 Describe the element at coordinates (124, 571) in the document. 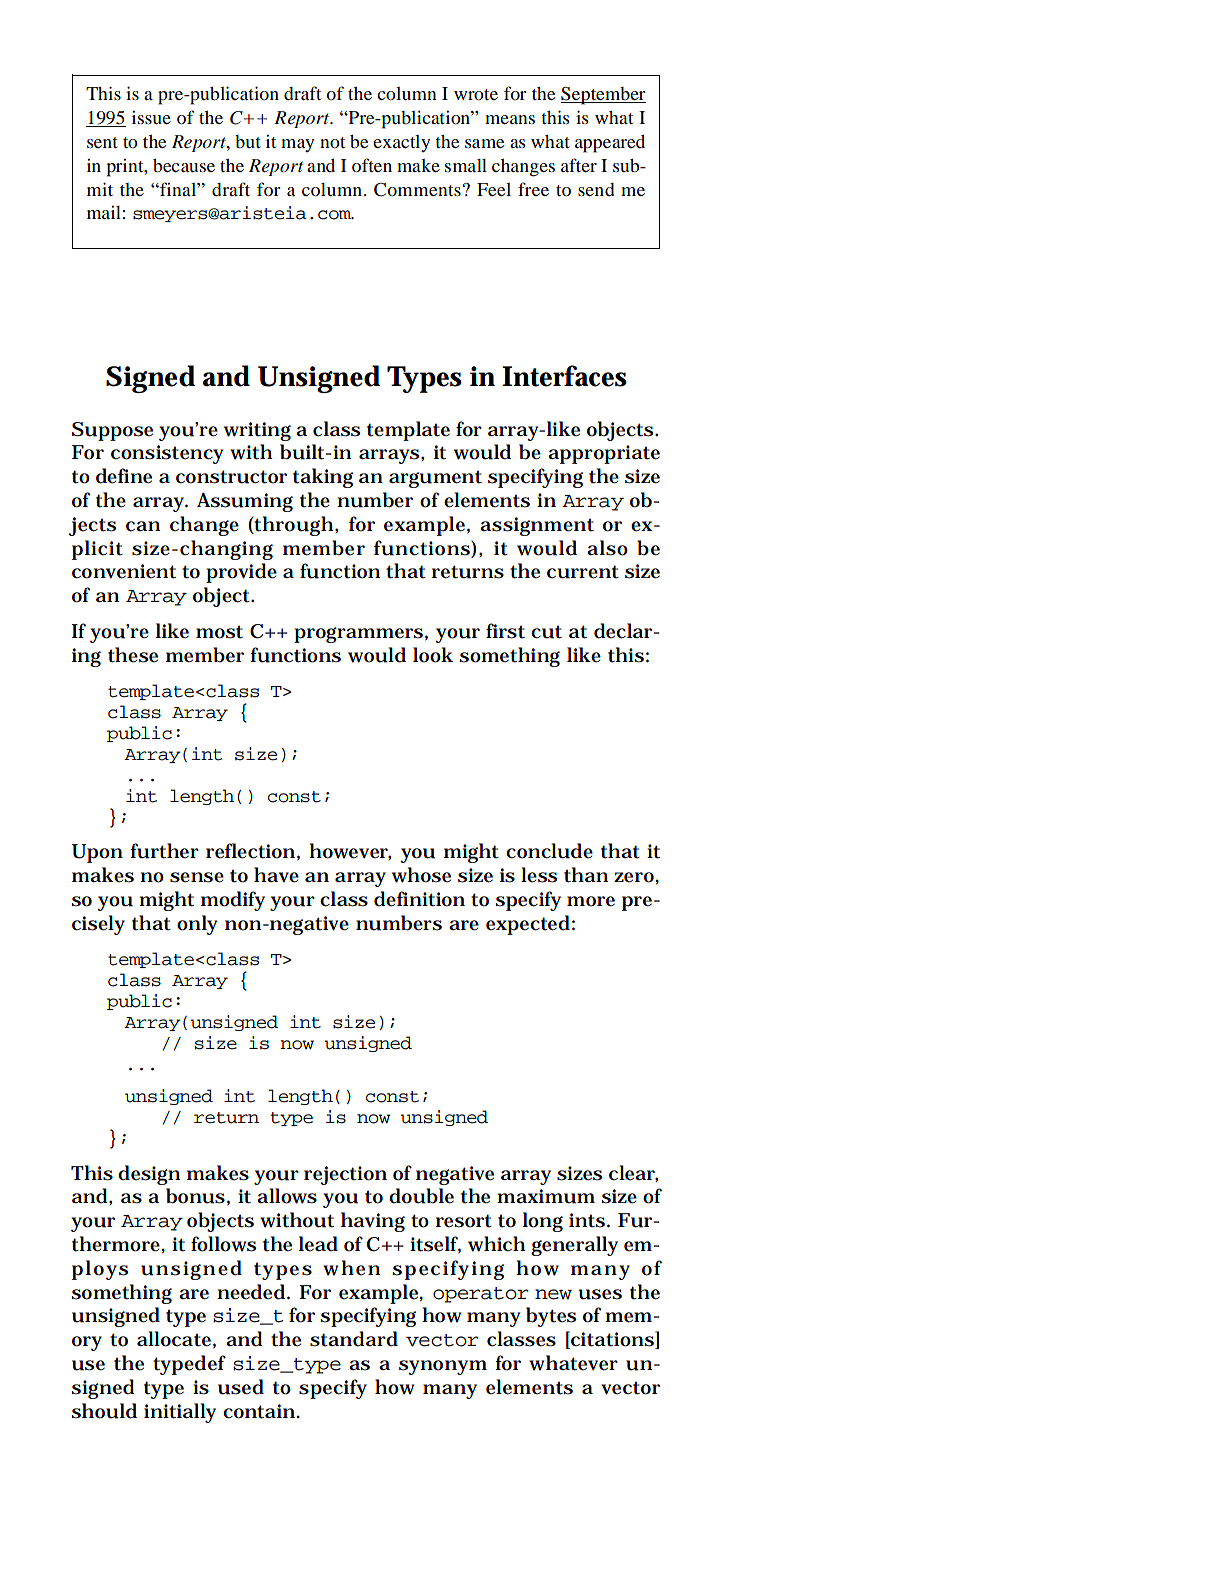

I see `convenient` at that location.
